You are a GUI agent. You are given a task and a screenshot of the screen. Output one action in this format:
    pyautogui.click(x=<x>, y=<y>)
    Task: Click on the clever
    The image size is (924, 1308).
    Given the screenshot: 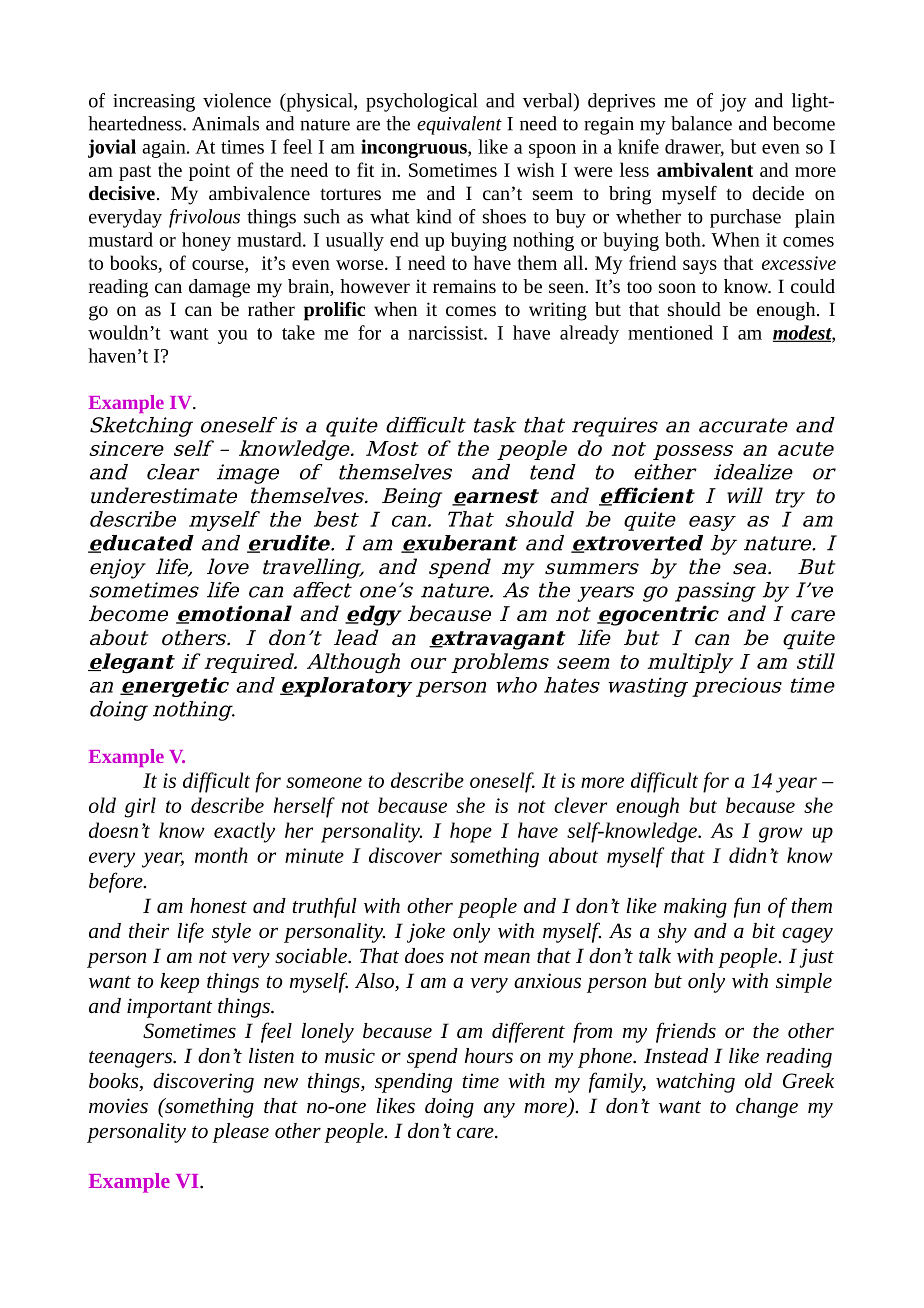 What is the action you would take?
    pyautogui.click(x=580, y=805)
